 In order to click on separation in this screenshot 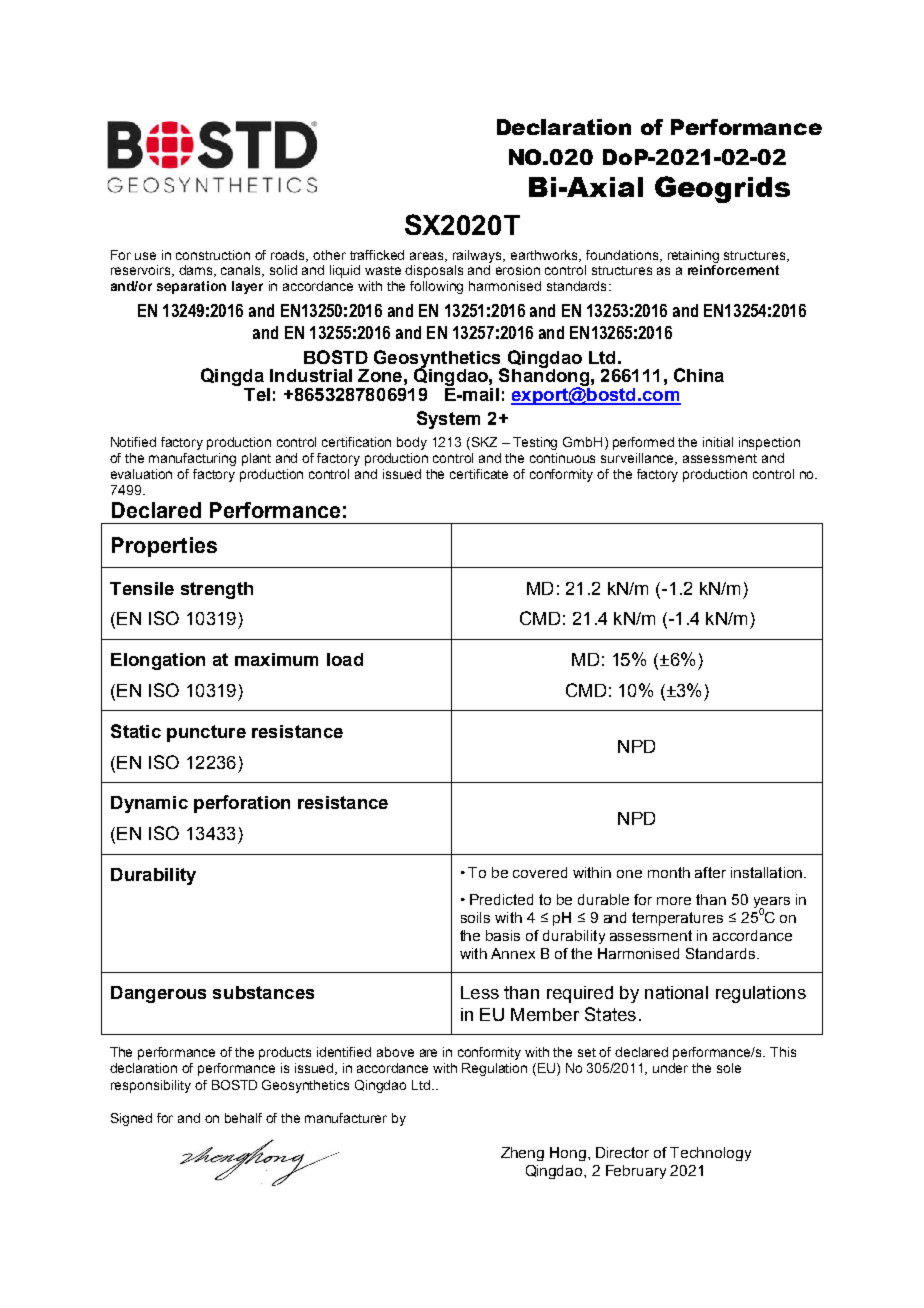, I will do `click(191, 287)`.
